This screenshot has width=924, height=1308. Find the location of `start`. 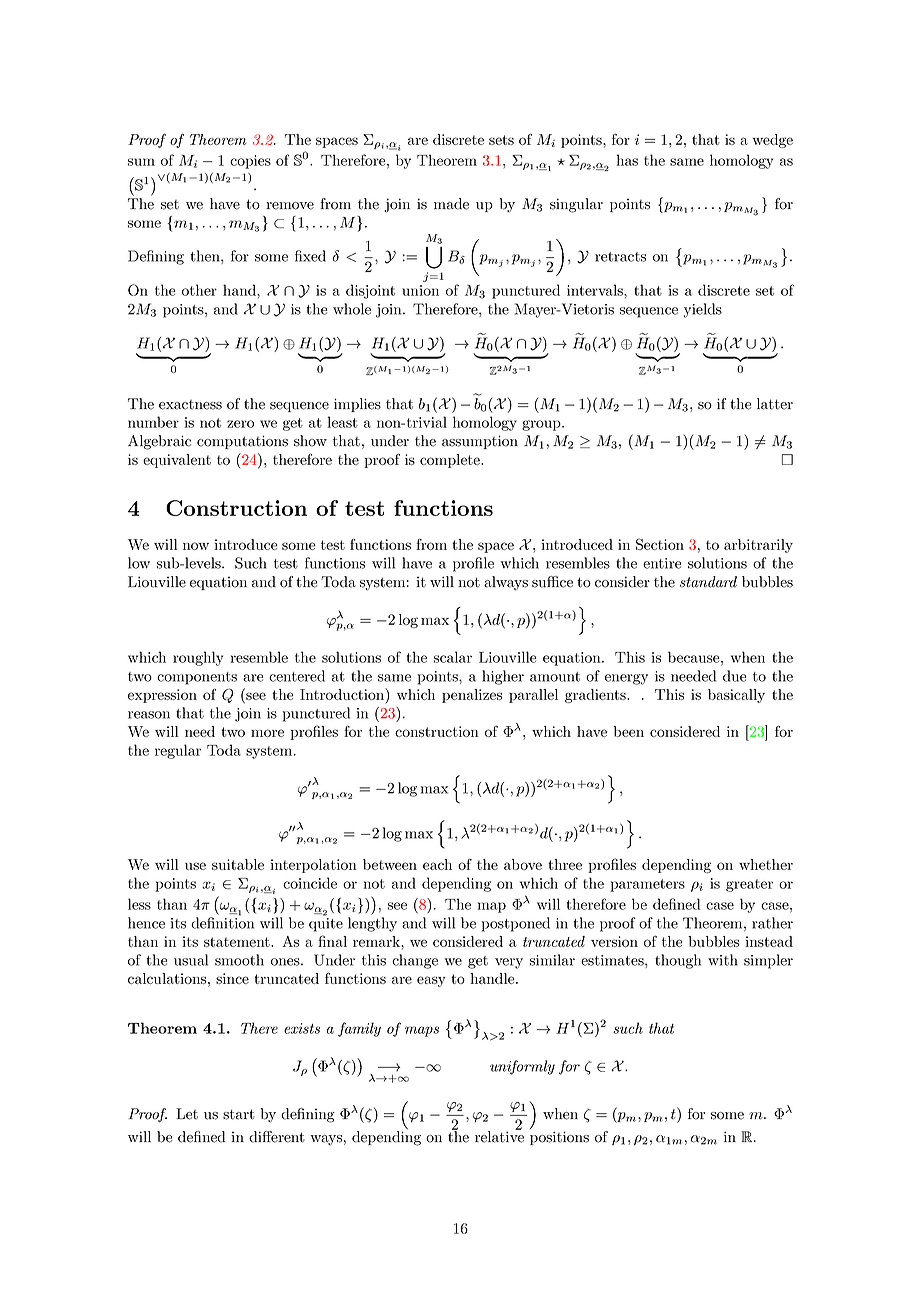

start is located at coordinates (239, 1114).
